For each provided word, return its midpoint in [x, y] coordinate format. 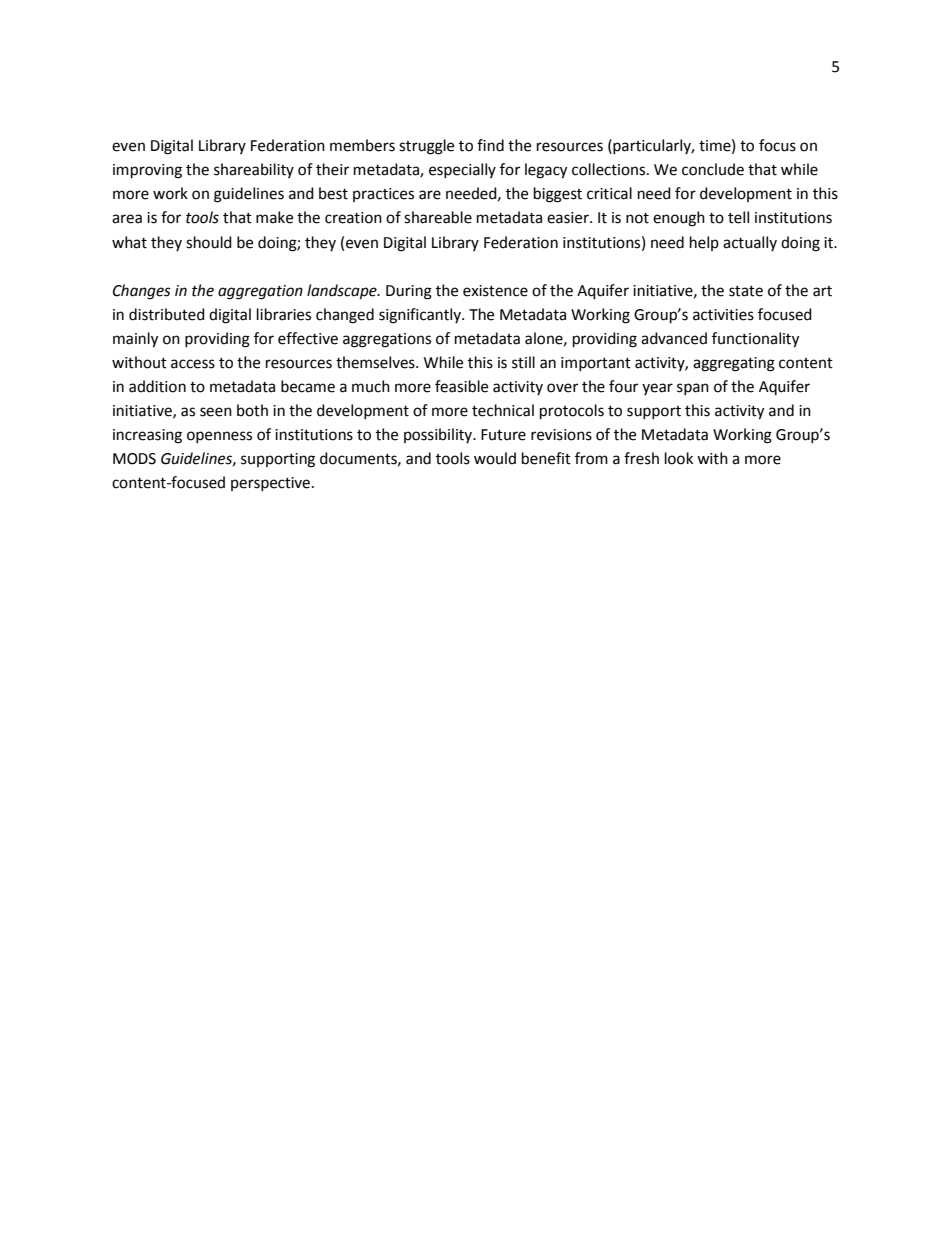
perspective [270, 484]
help [704, 243]
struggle [426, 147]
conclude [713, 169]
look [679, 458]
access [193, 364]
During [409, 292]
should [209, 242]
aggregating [734, 364]
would [495, 458]
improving [147, 171]
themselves [376, 362]
